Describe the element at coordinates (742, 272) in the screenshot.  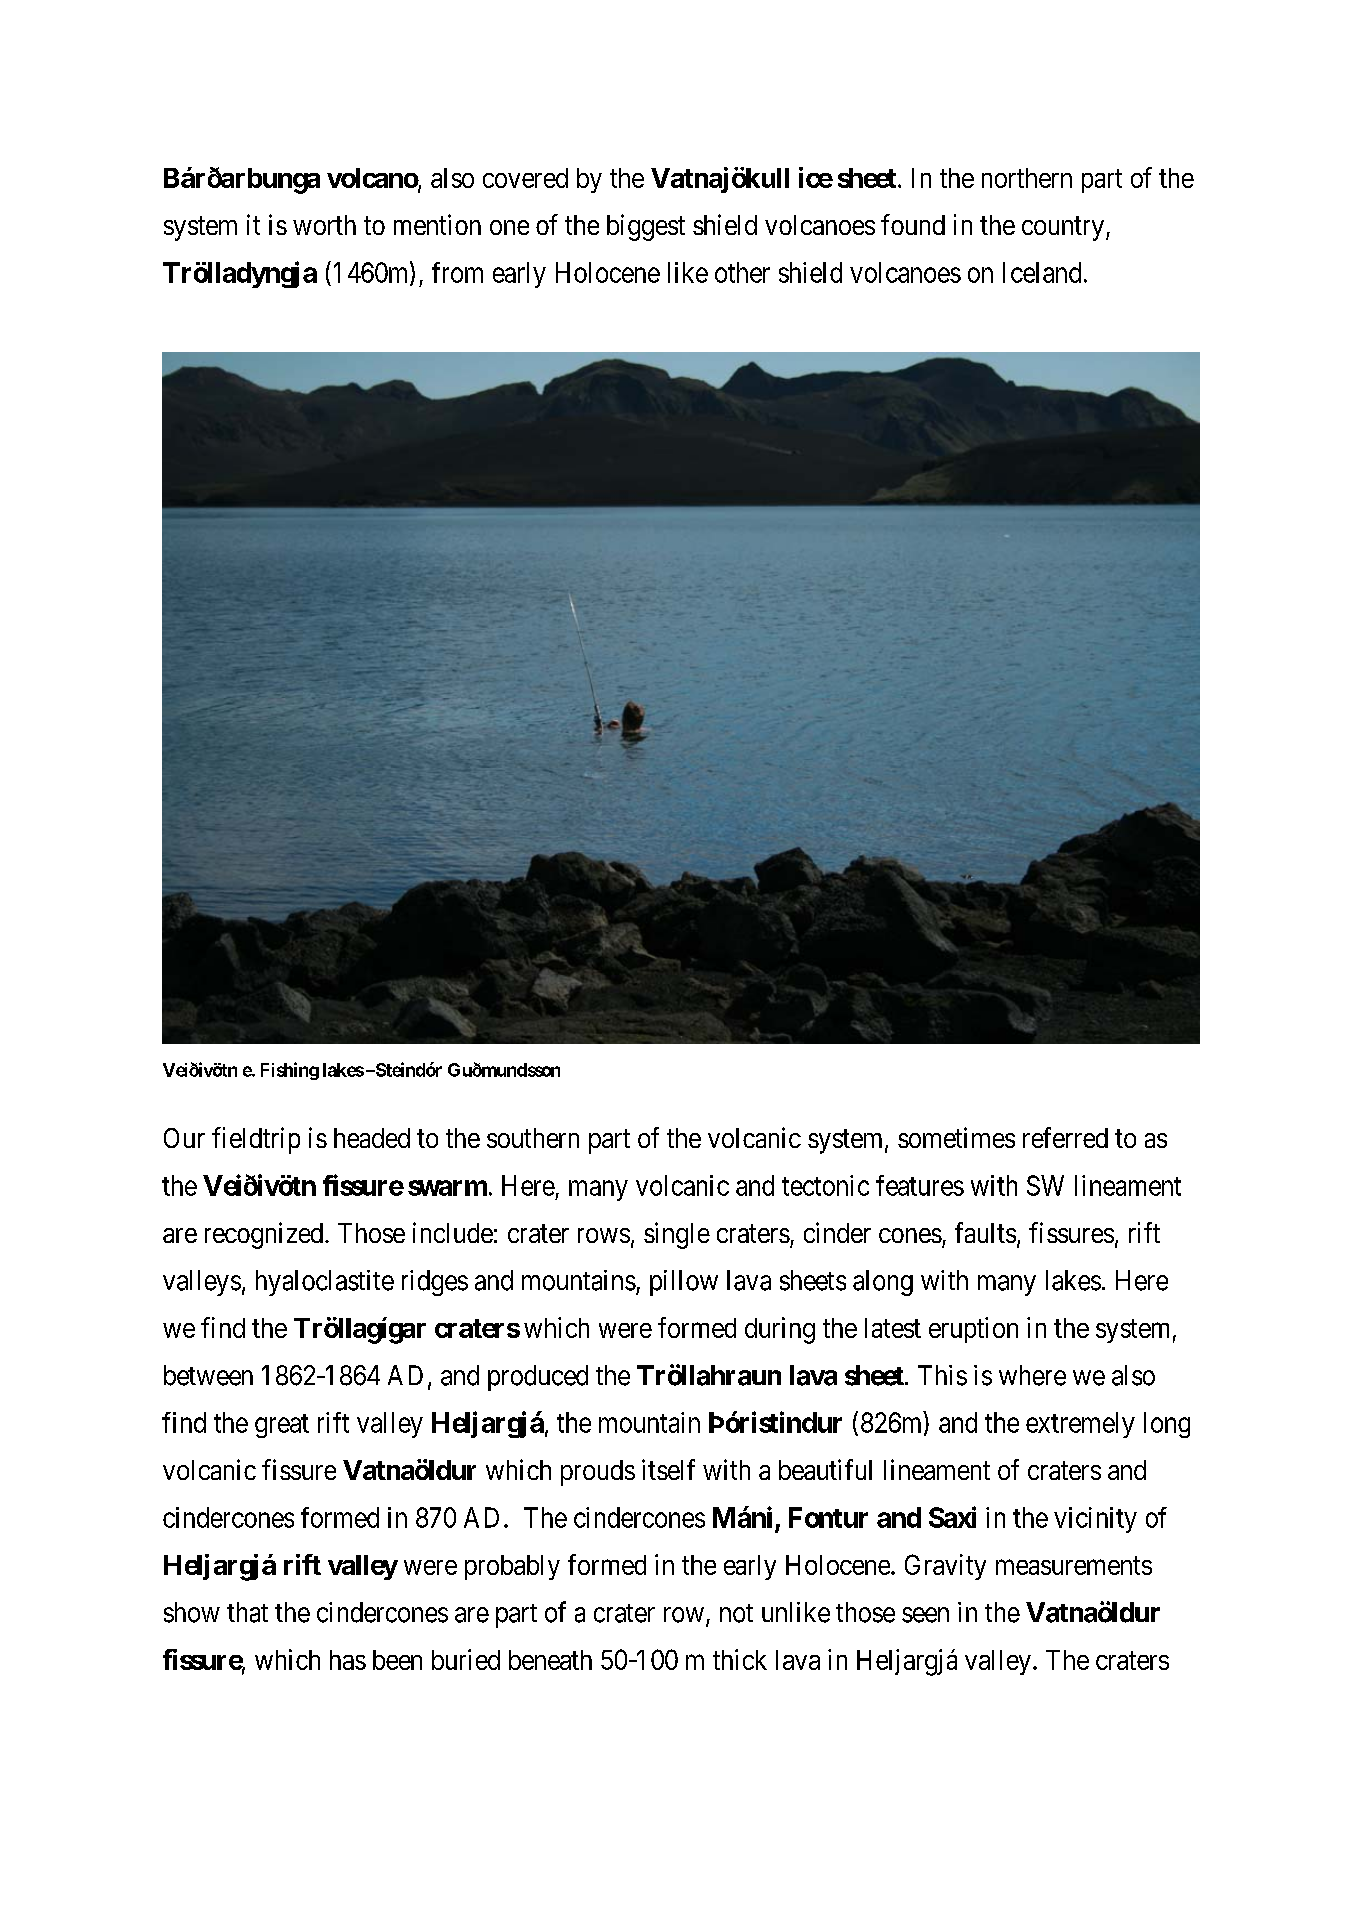
I see `other` at that location.
